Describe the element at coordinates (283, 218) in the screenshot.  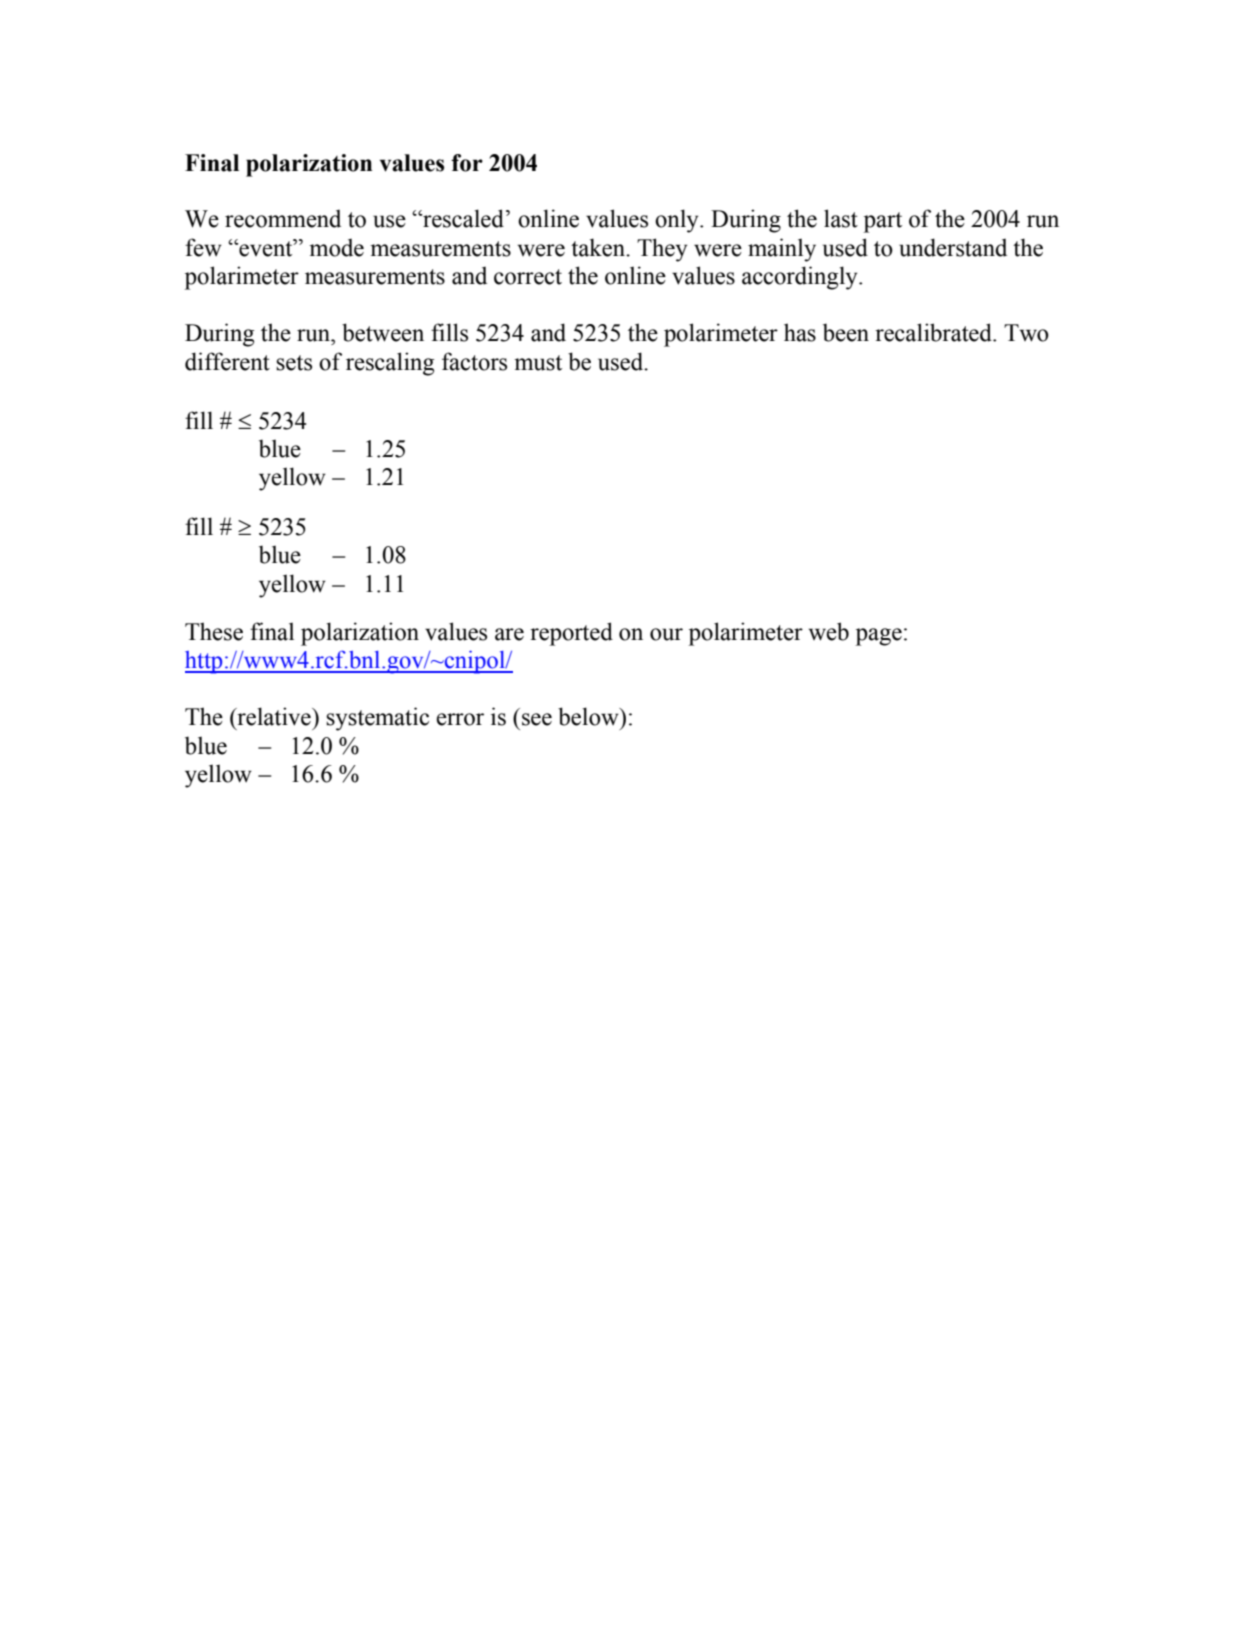
I see `recommend` at that location.
